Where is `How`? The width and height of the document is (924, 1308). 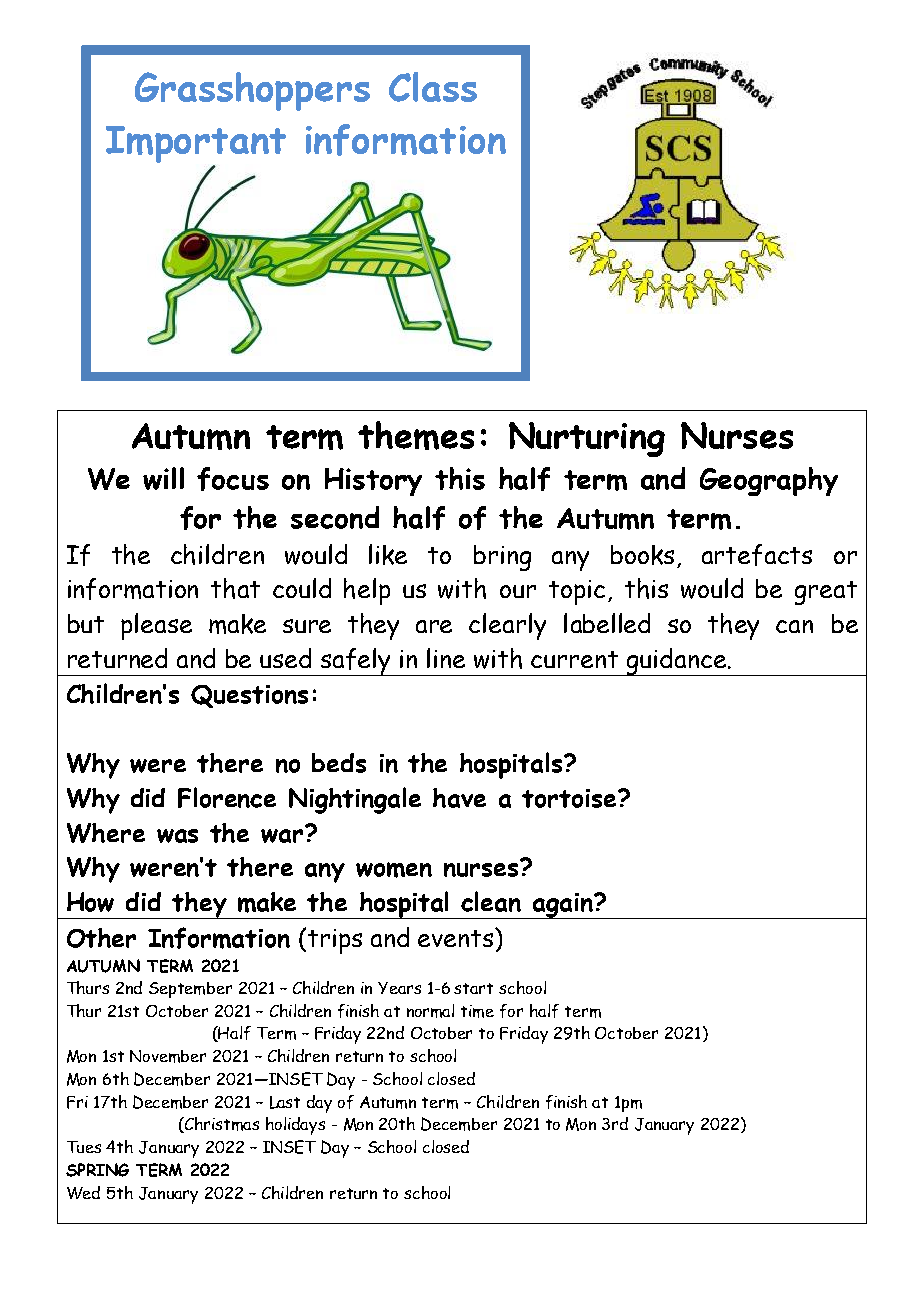 How is located at coordinates (90, 902).
